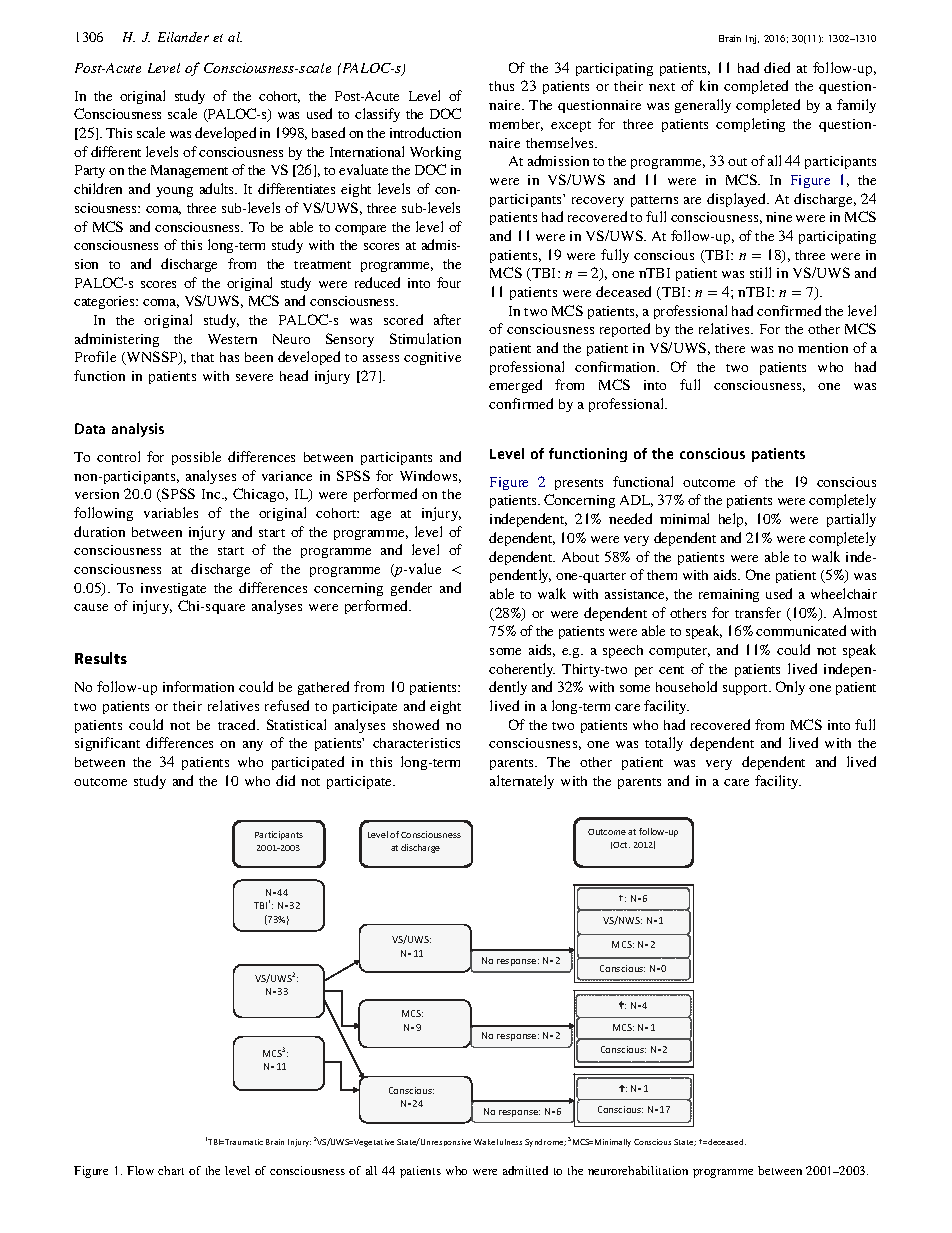 The image size is (952, 1233). What do you see at coordinates (171, 1170) in the screenshot?
I see `chart` at bounding box center [171, 1170].
